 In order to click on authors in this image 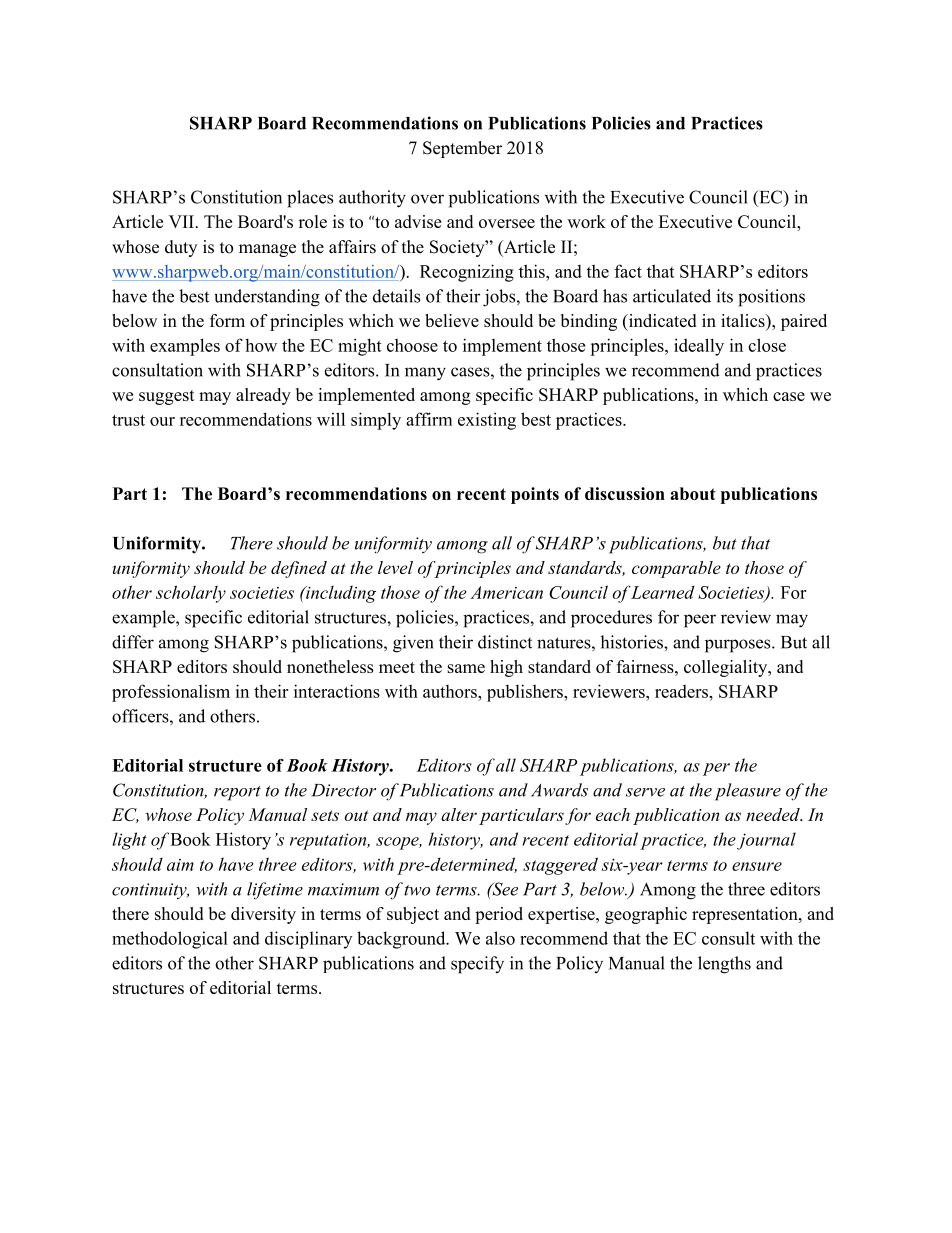, I will do `click(451, 691)`.
